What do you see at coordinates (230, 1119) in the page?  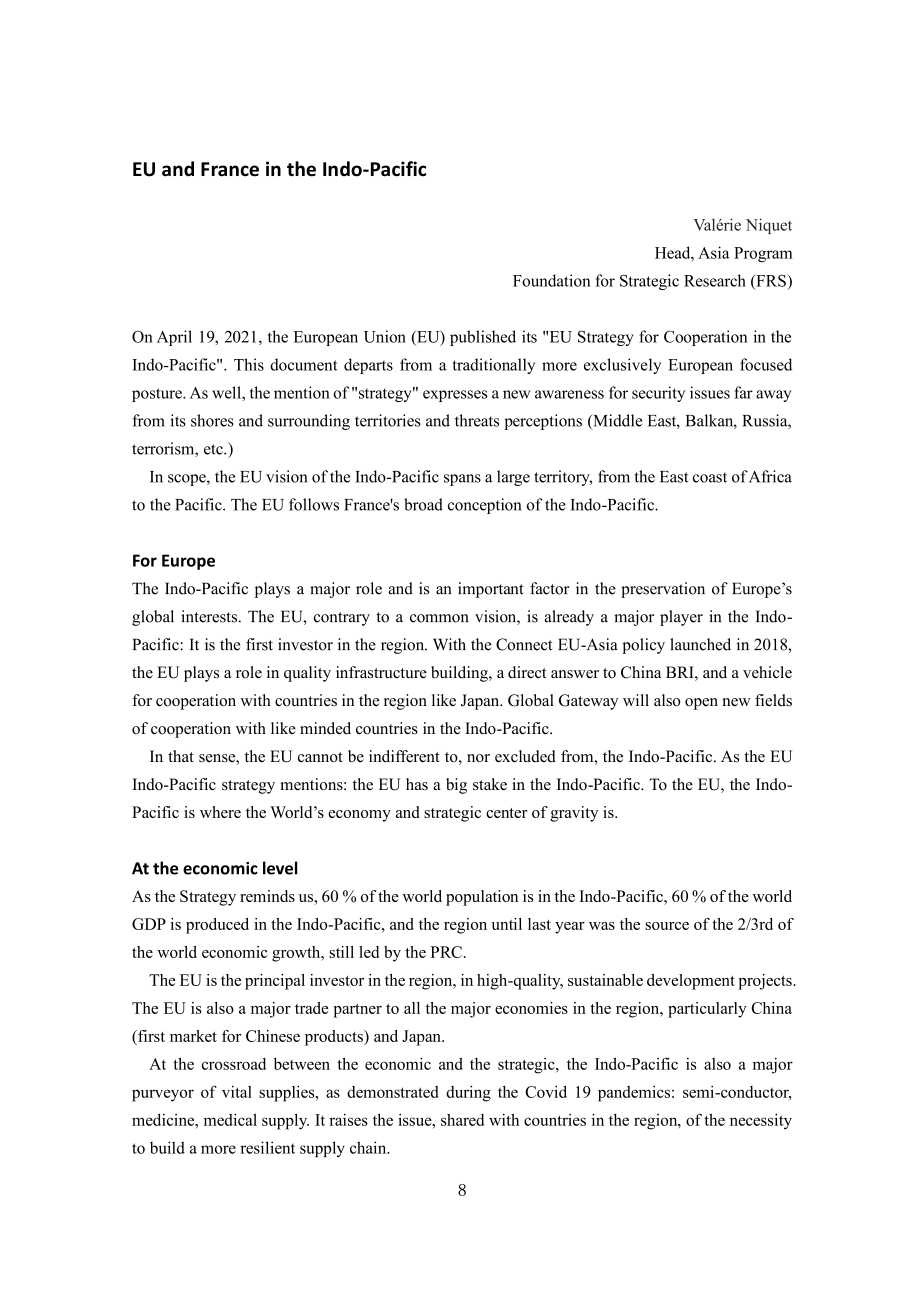 I see `medical` at bounding box center [230, 1119].
